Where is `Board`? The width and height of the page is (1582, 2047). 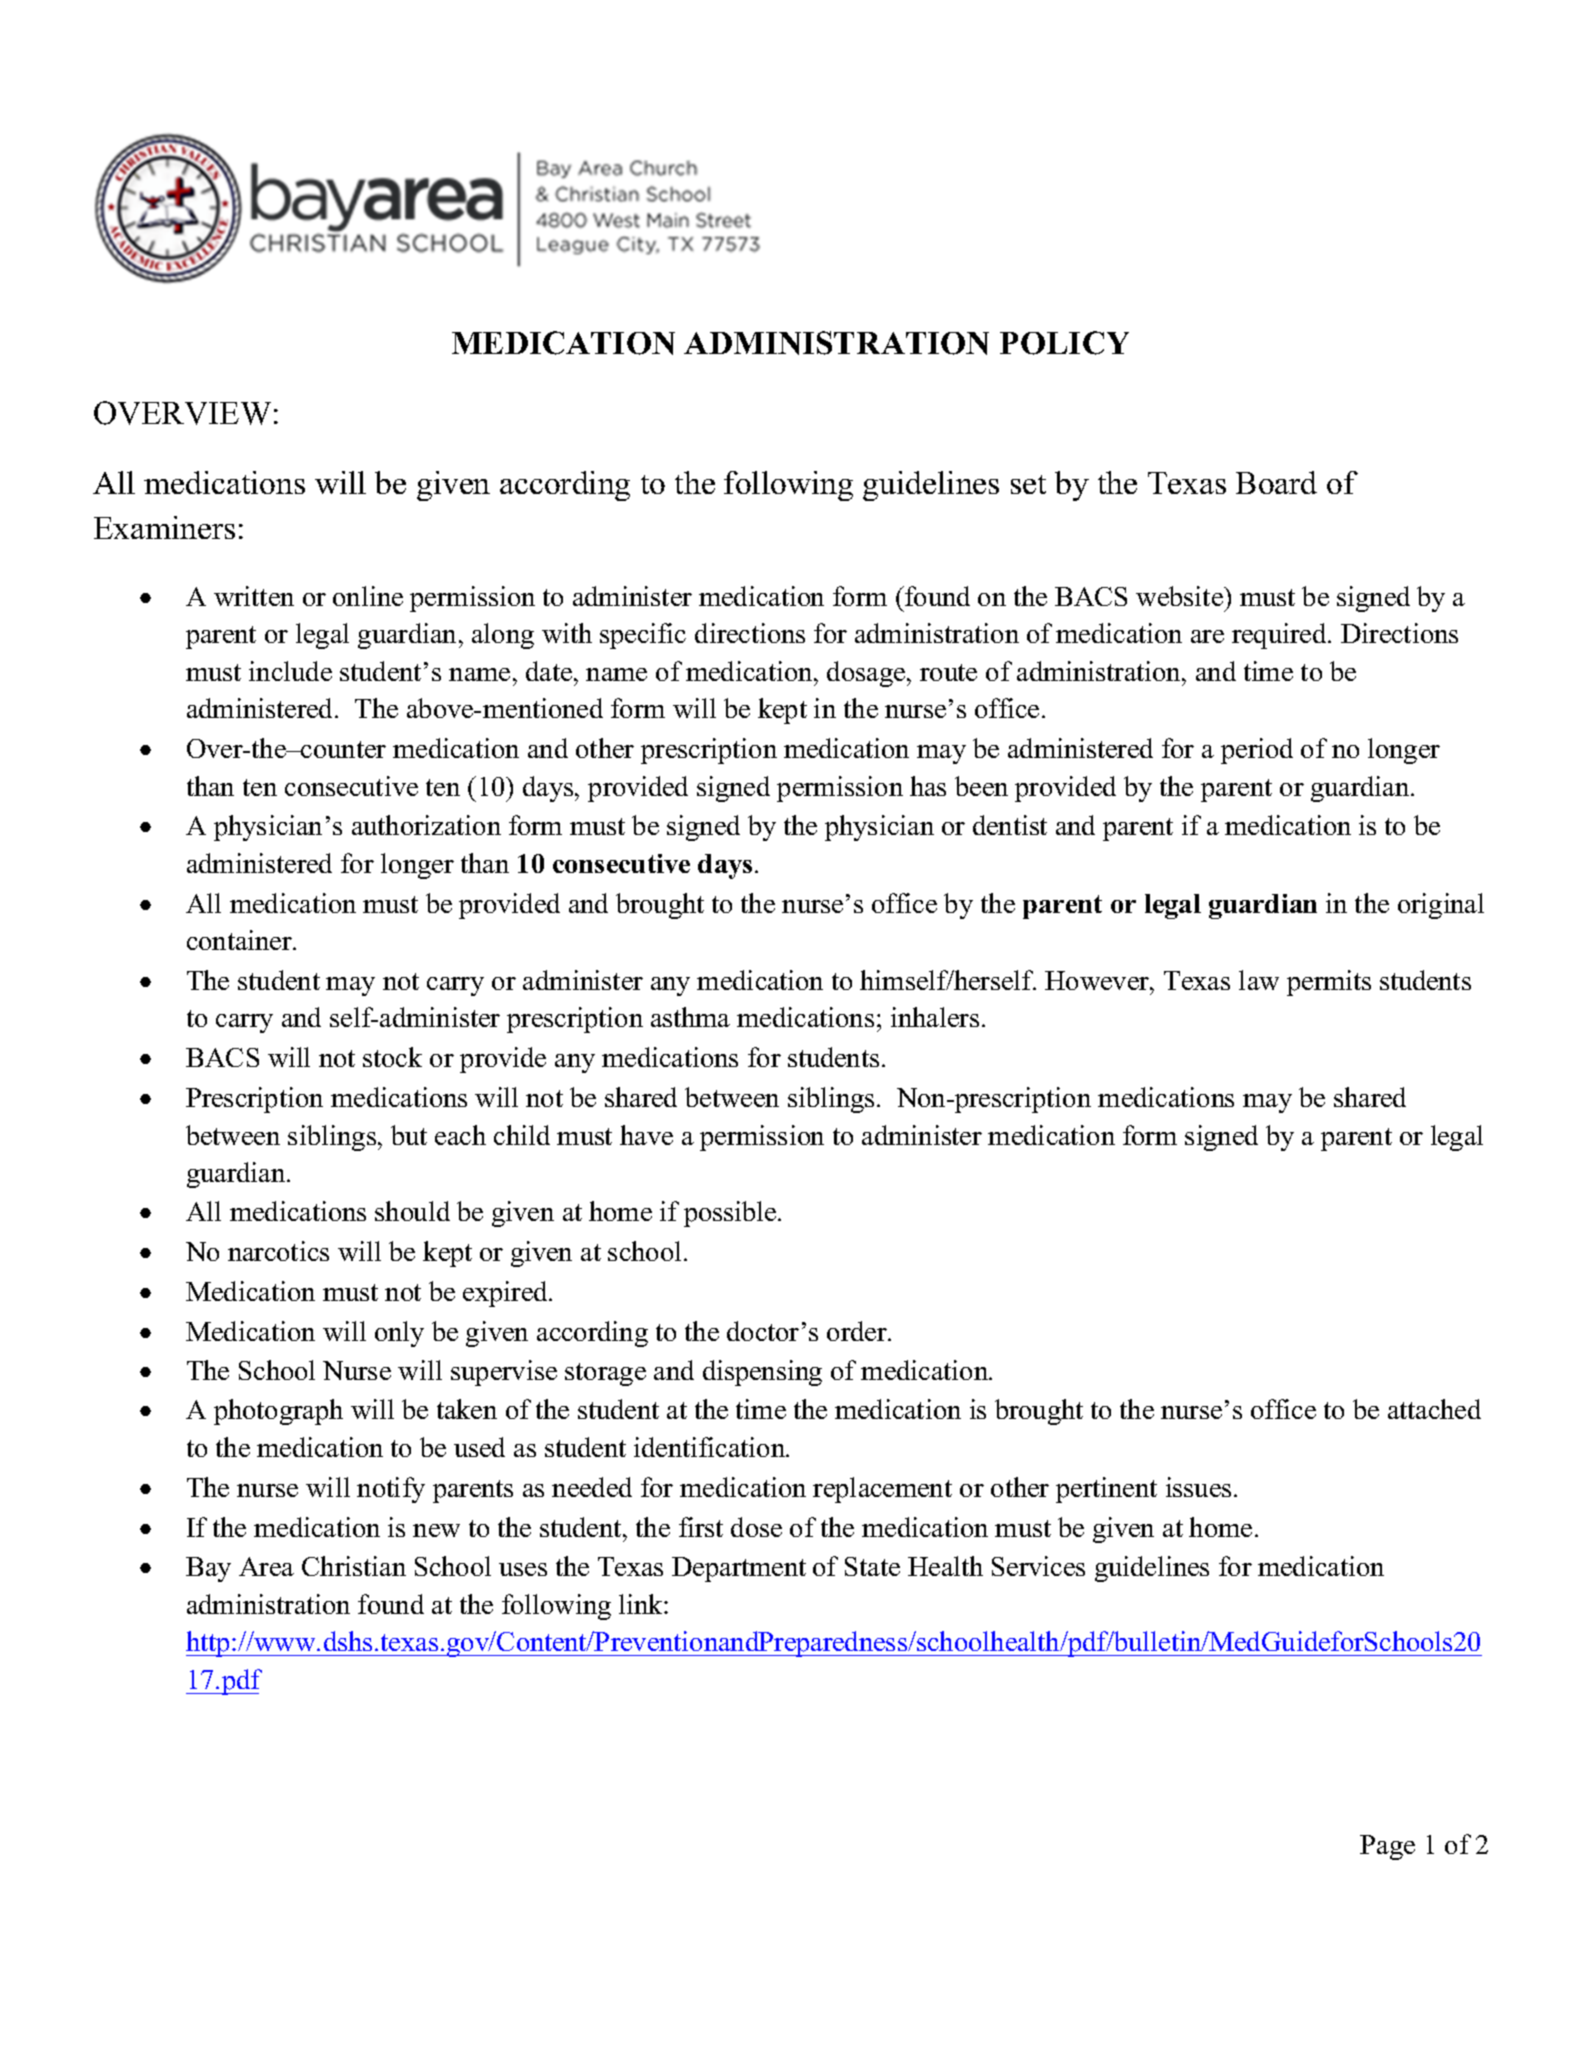
Board is located at coordinates (1276, 482).
